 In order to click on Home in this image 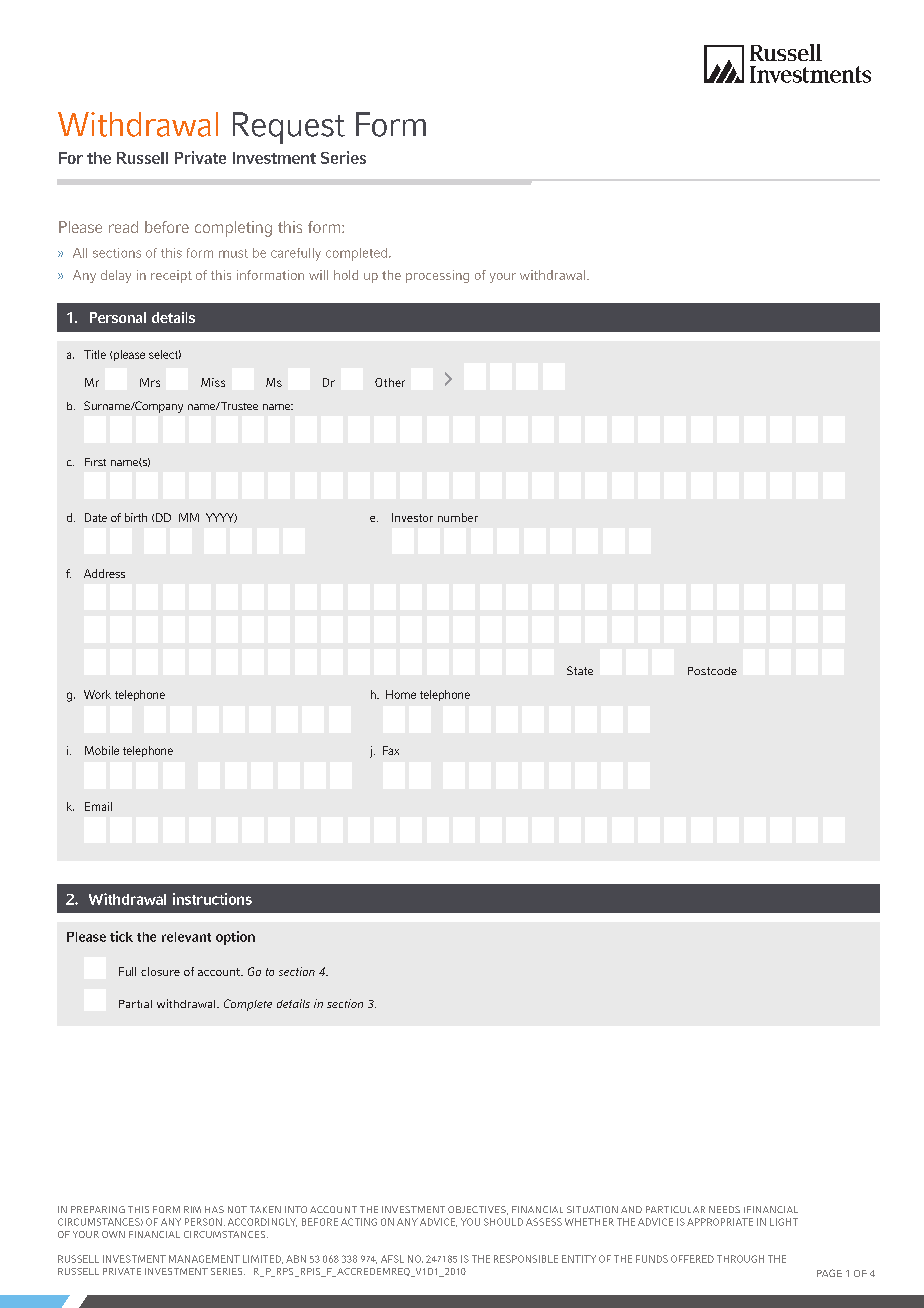, I will do `click(401, 694)`.
